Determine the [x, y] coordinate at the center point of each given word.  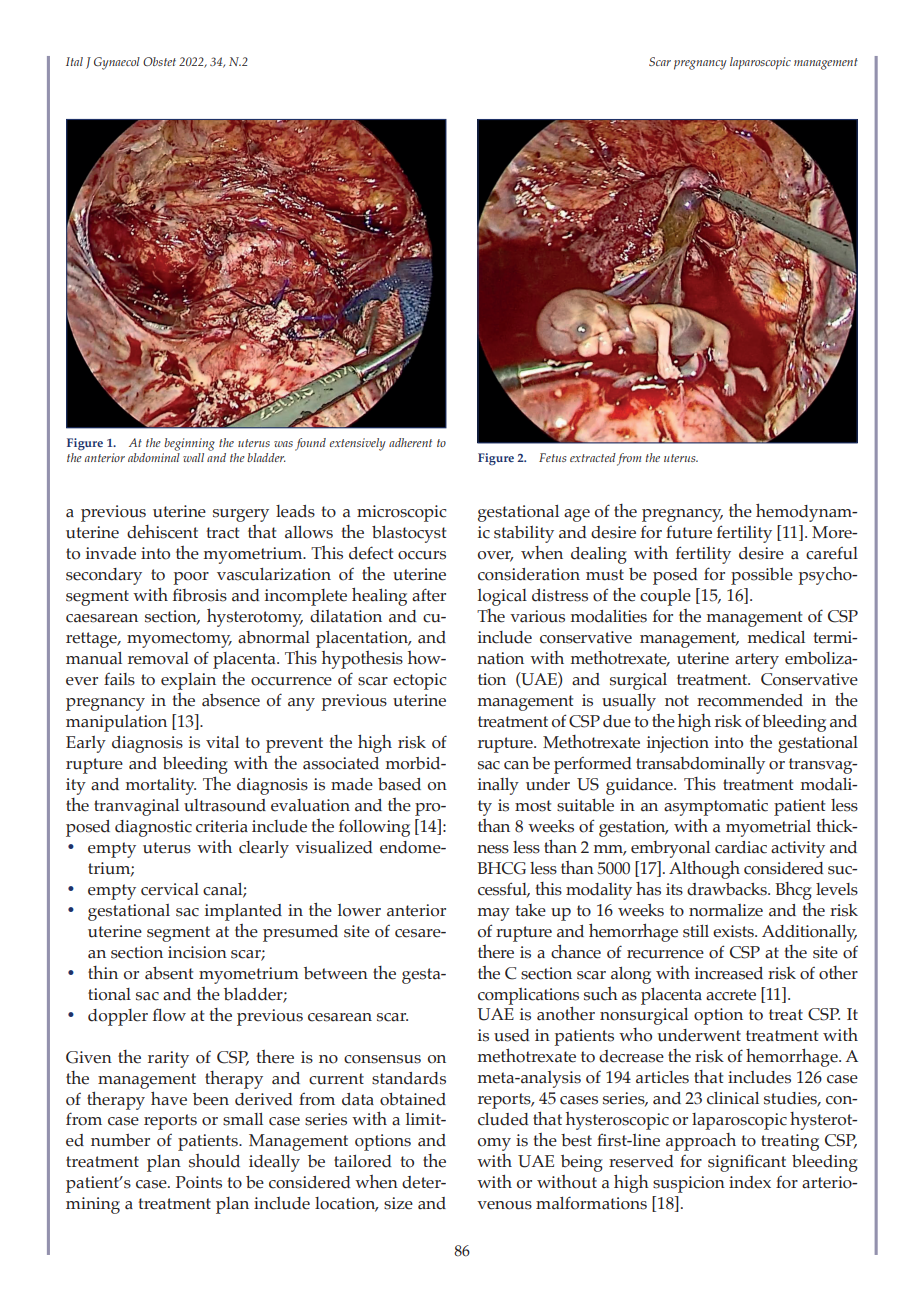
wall [193, 457]
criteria [222, 826]
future [689, 532]
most [533, 806]
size [398, 1203]
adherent [410, 442]
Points [199, 1182]
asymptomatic [716, 807]
